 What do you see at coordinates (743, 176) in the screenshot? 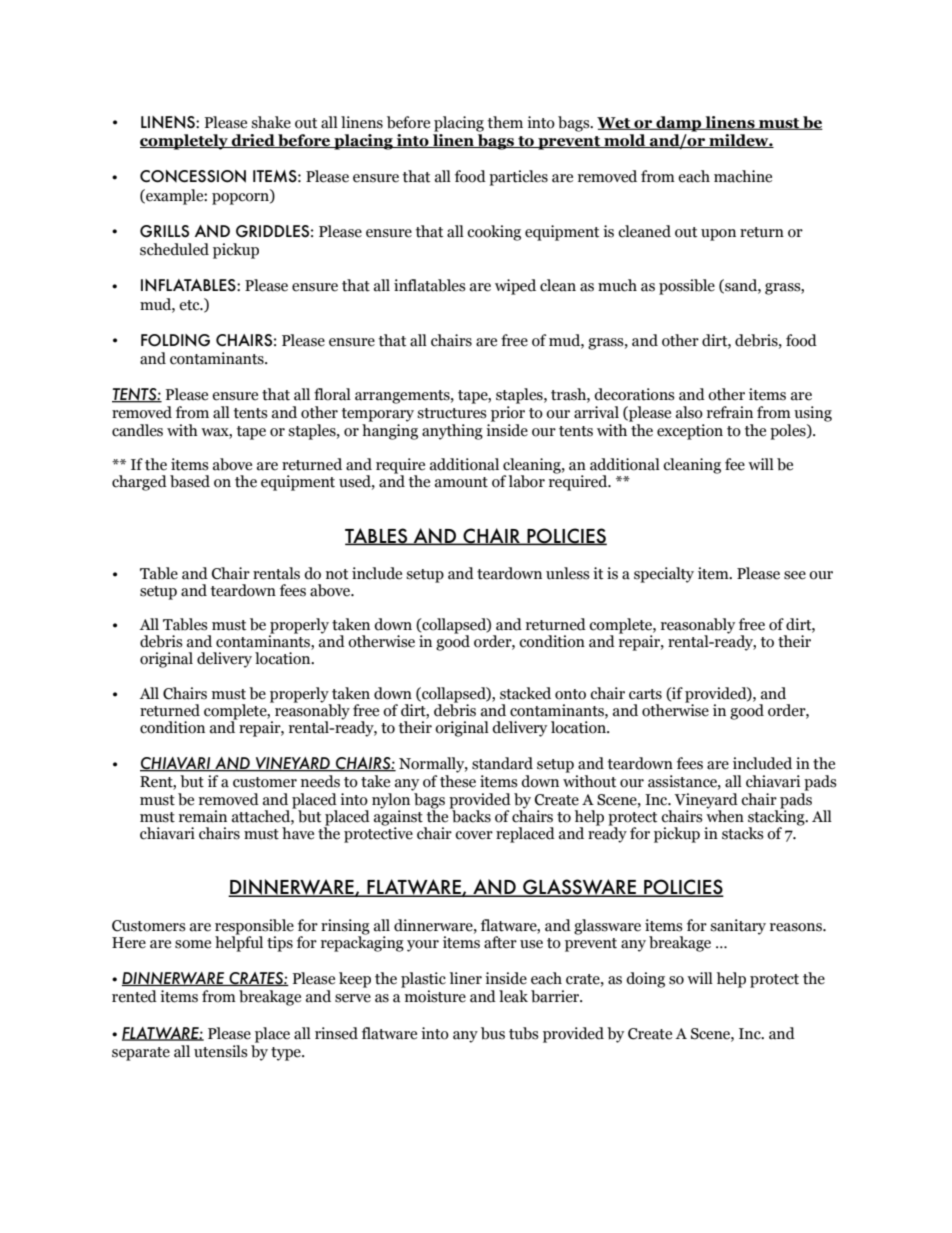
I see `machine` at bounding box center [743, 176].
